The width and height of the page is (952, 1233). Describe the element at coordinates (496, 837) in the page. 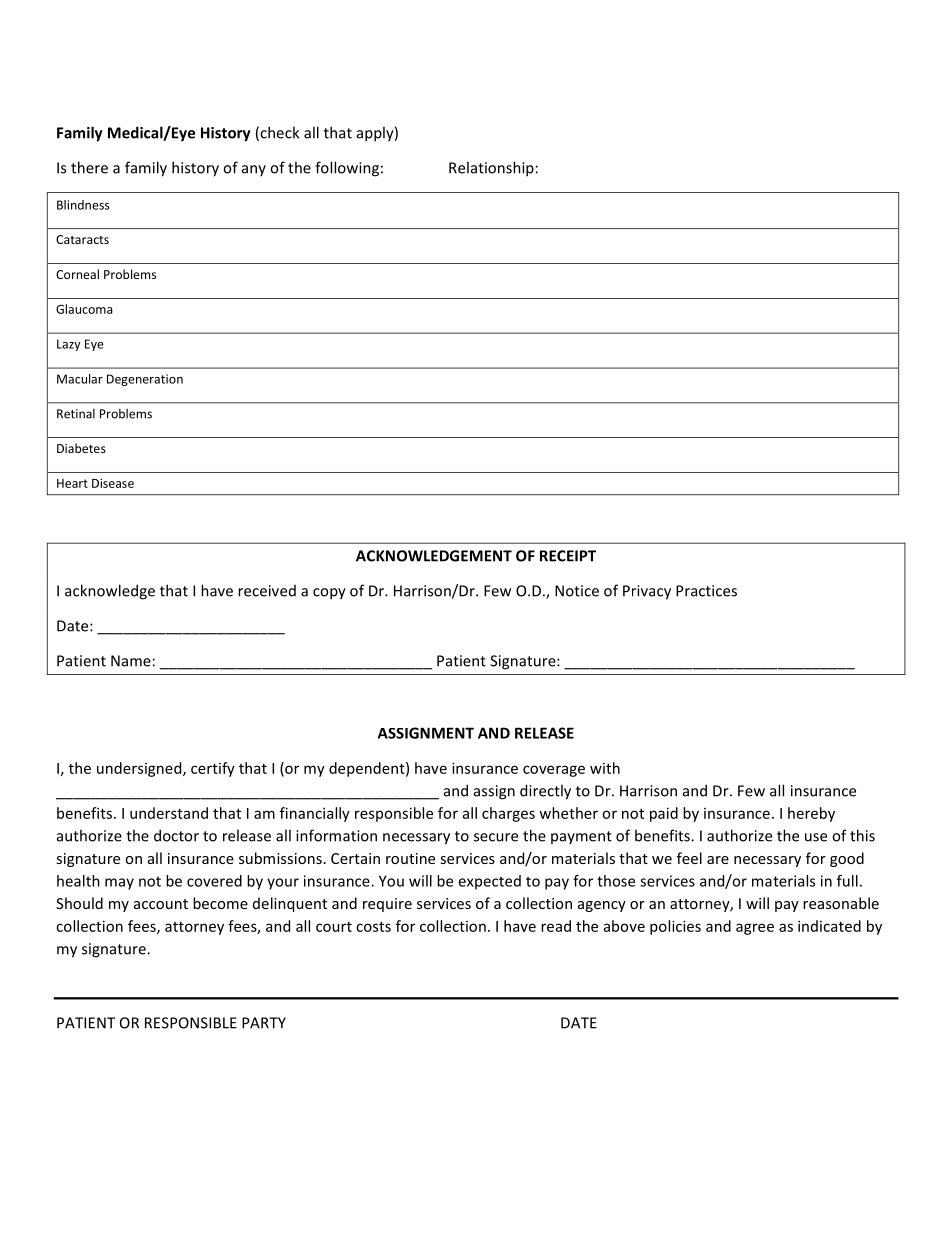

I see `secure` at that location.
